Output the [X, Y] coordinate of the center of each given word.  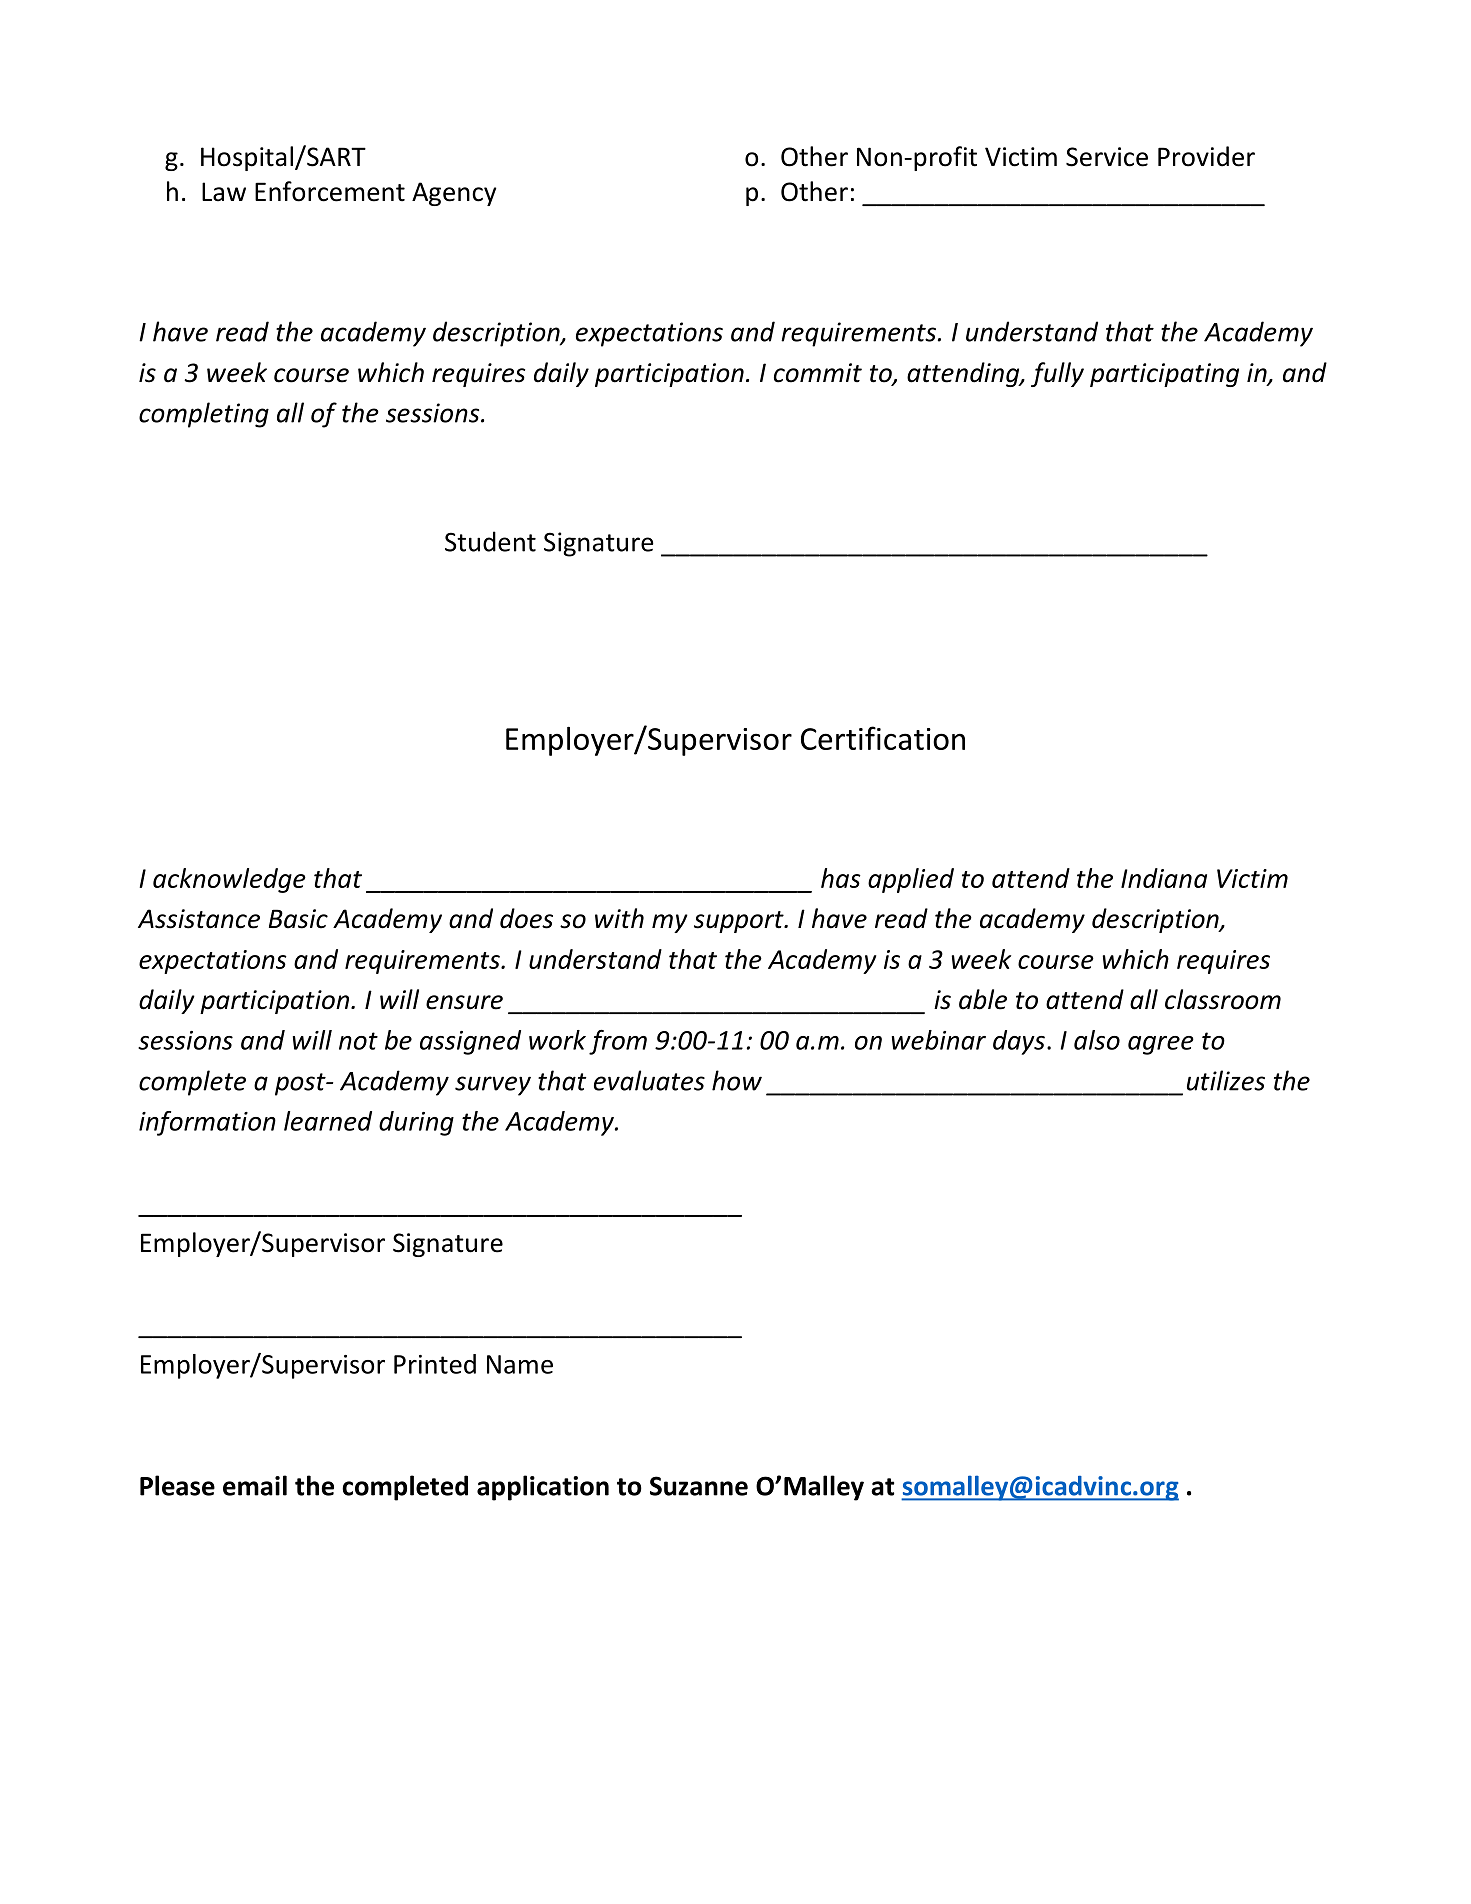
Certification [883, 738]
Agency [454, 194]
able [983, 999]
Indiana [1164, 878]
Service [1107, 157]
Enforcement [330, 191]
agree [1161, 1045]
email [255, 1485]
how [737, 1080]
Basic [298, 919]
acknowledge [229, 880]
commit [818, 373]
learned [328, 1121]
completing [204, 415]
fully [1057, 374]
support [740, 922]
